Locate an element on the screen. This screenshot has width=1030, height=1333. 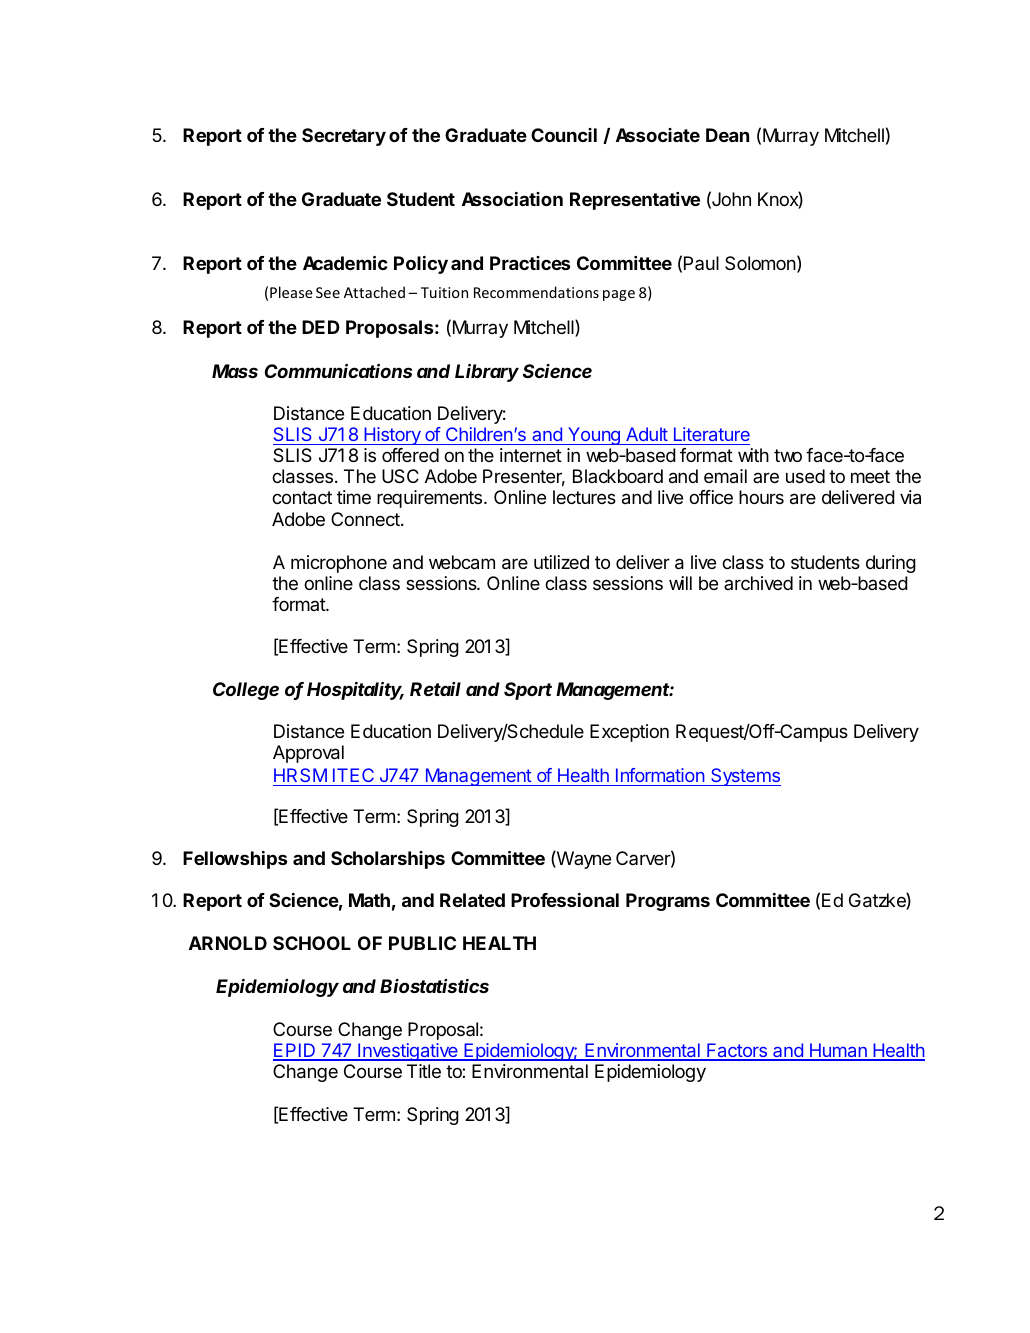
Title is located at coordinates (424, 1071).
